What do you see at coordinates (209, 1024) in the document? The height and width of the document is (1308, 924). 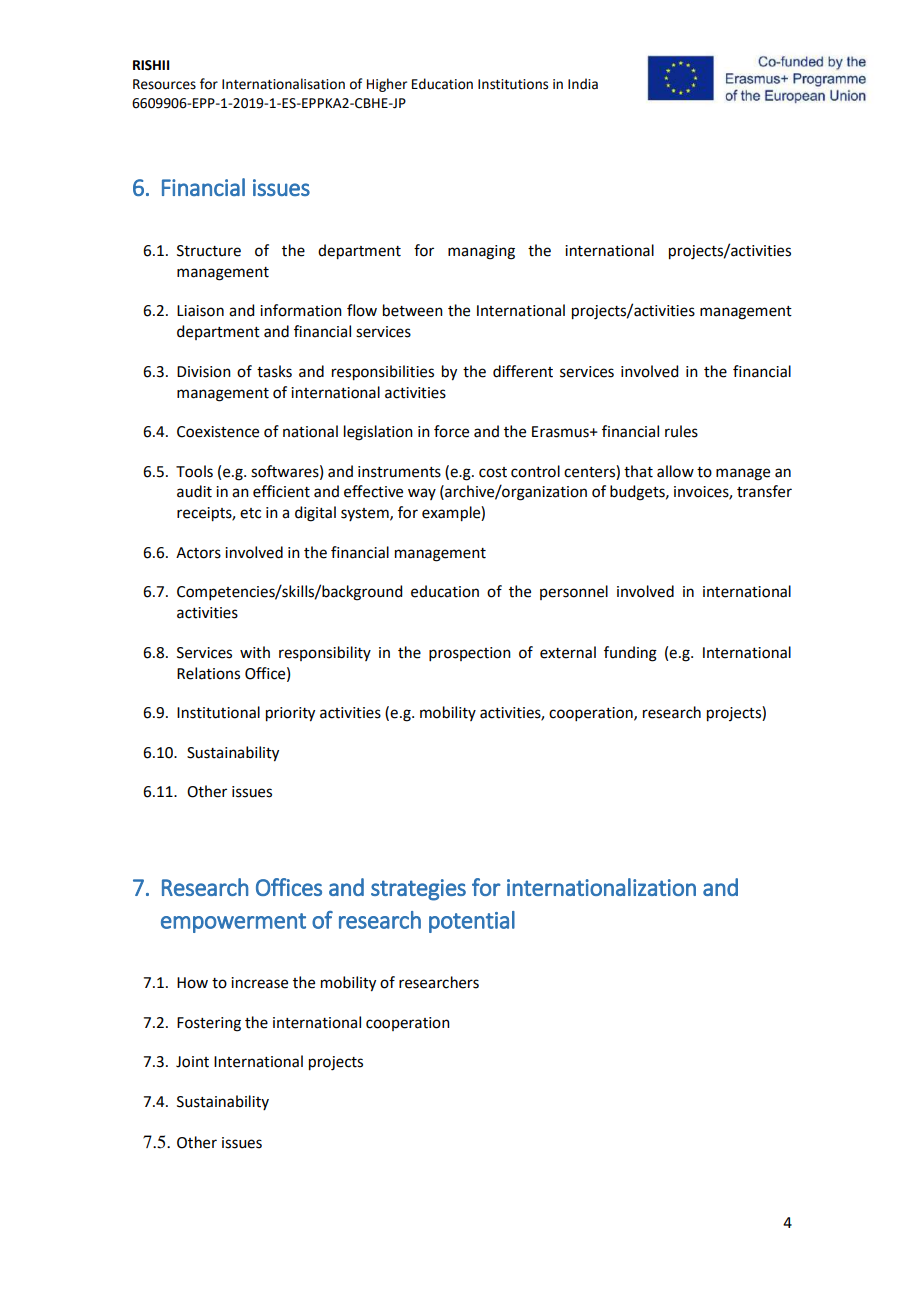 I see `Fostering` at bounding box center [209, 1024].
